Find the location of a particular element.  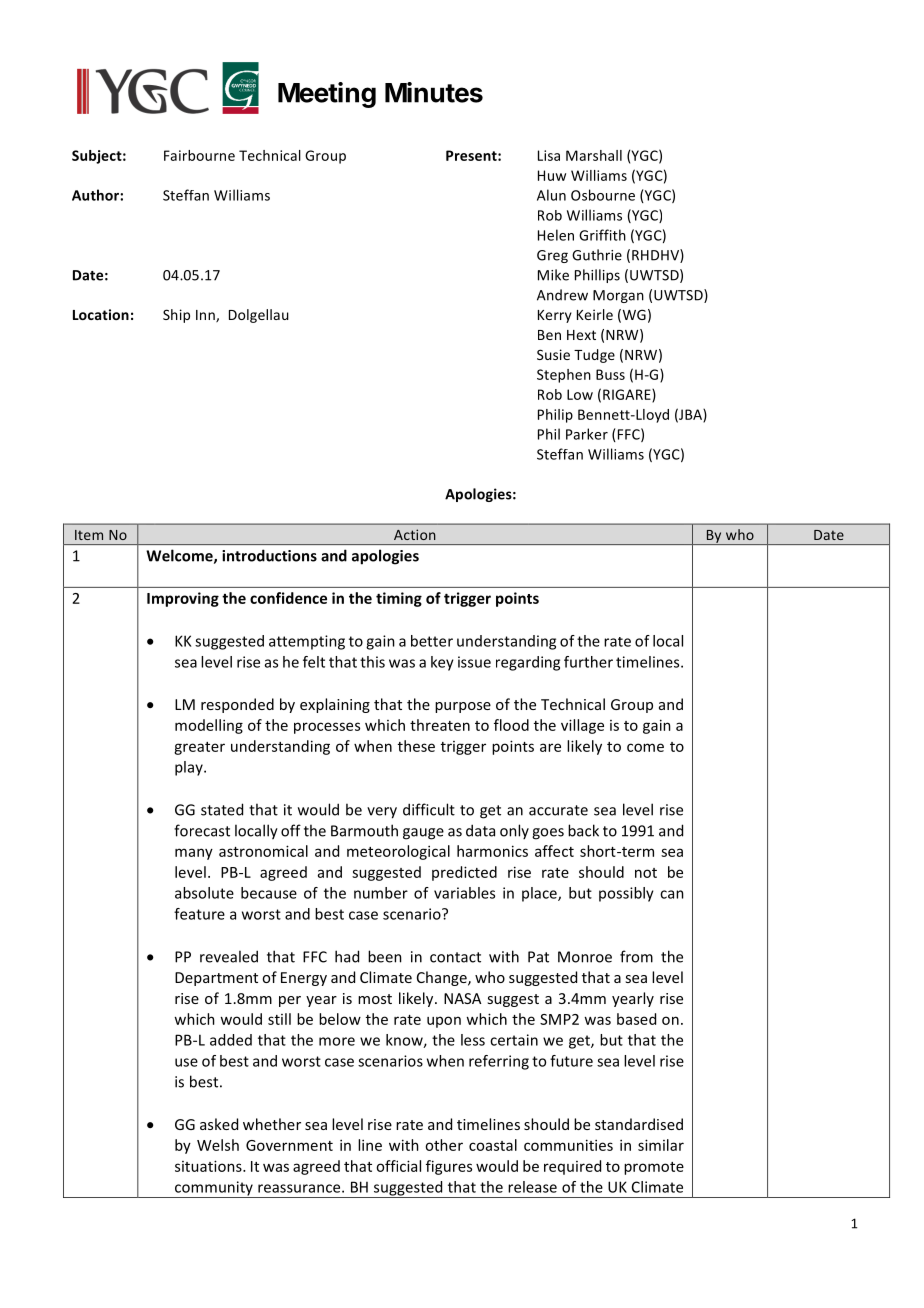

this is located at coordinates (372, 662).
